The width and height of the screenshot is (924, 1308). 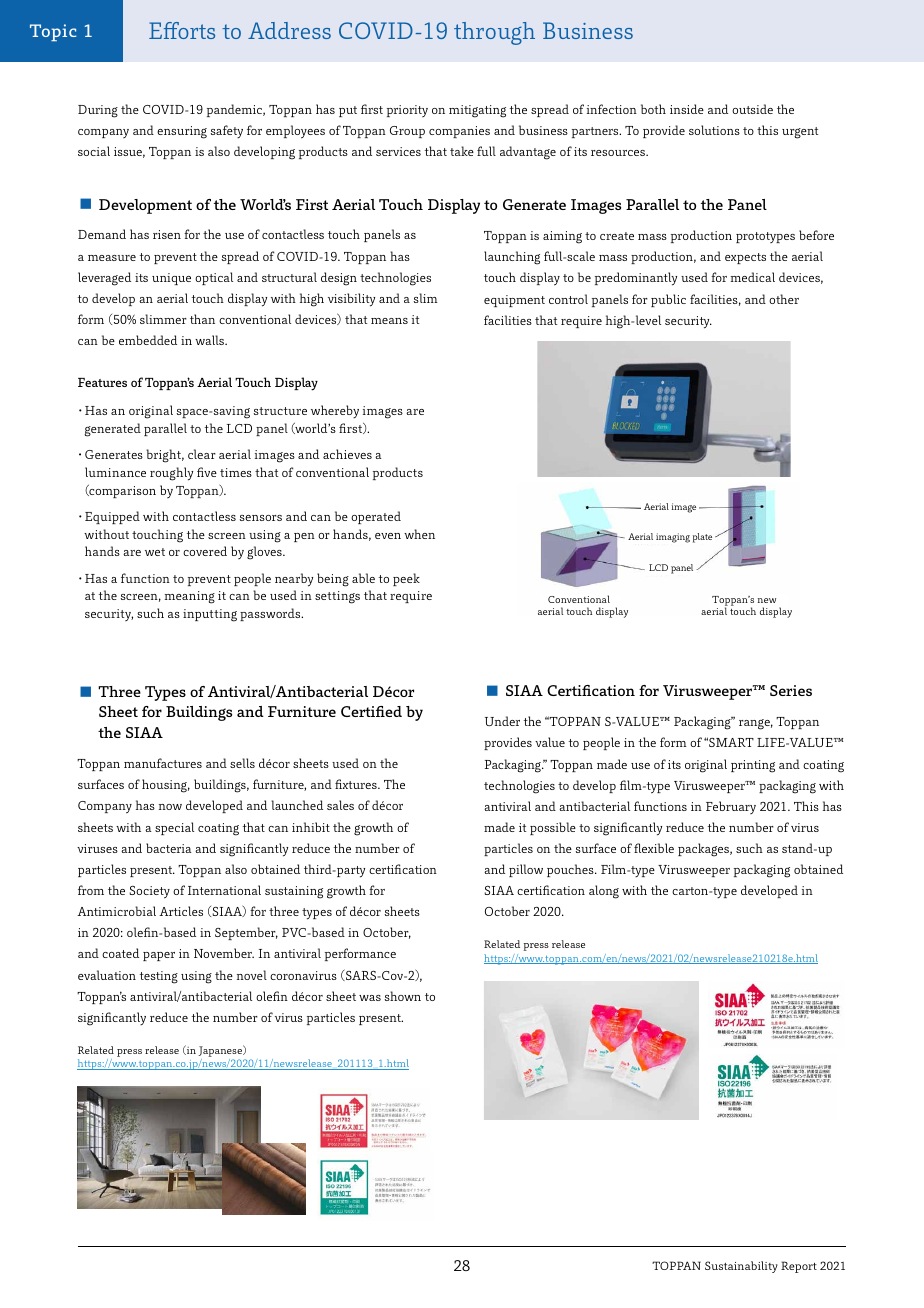 I want to click on February, so click(x=731, y=807).
